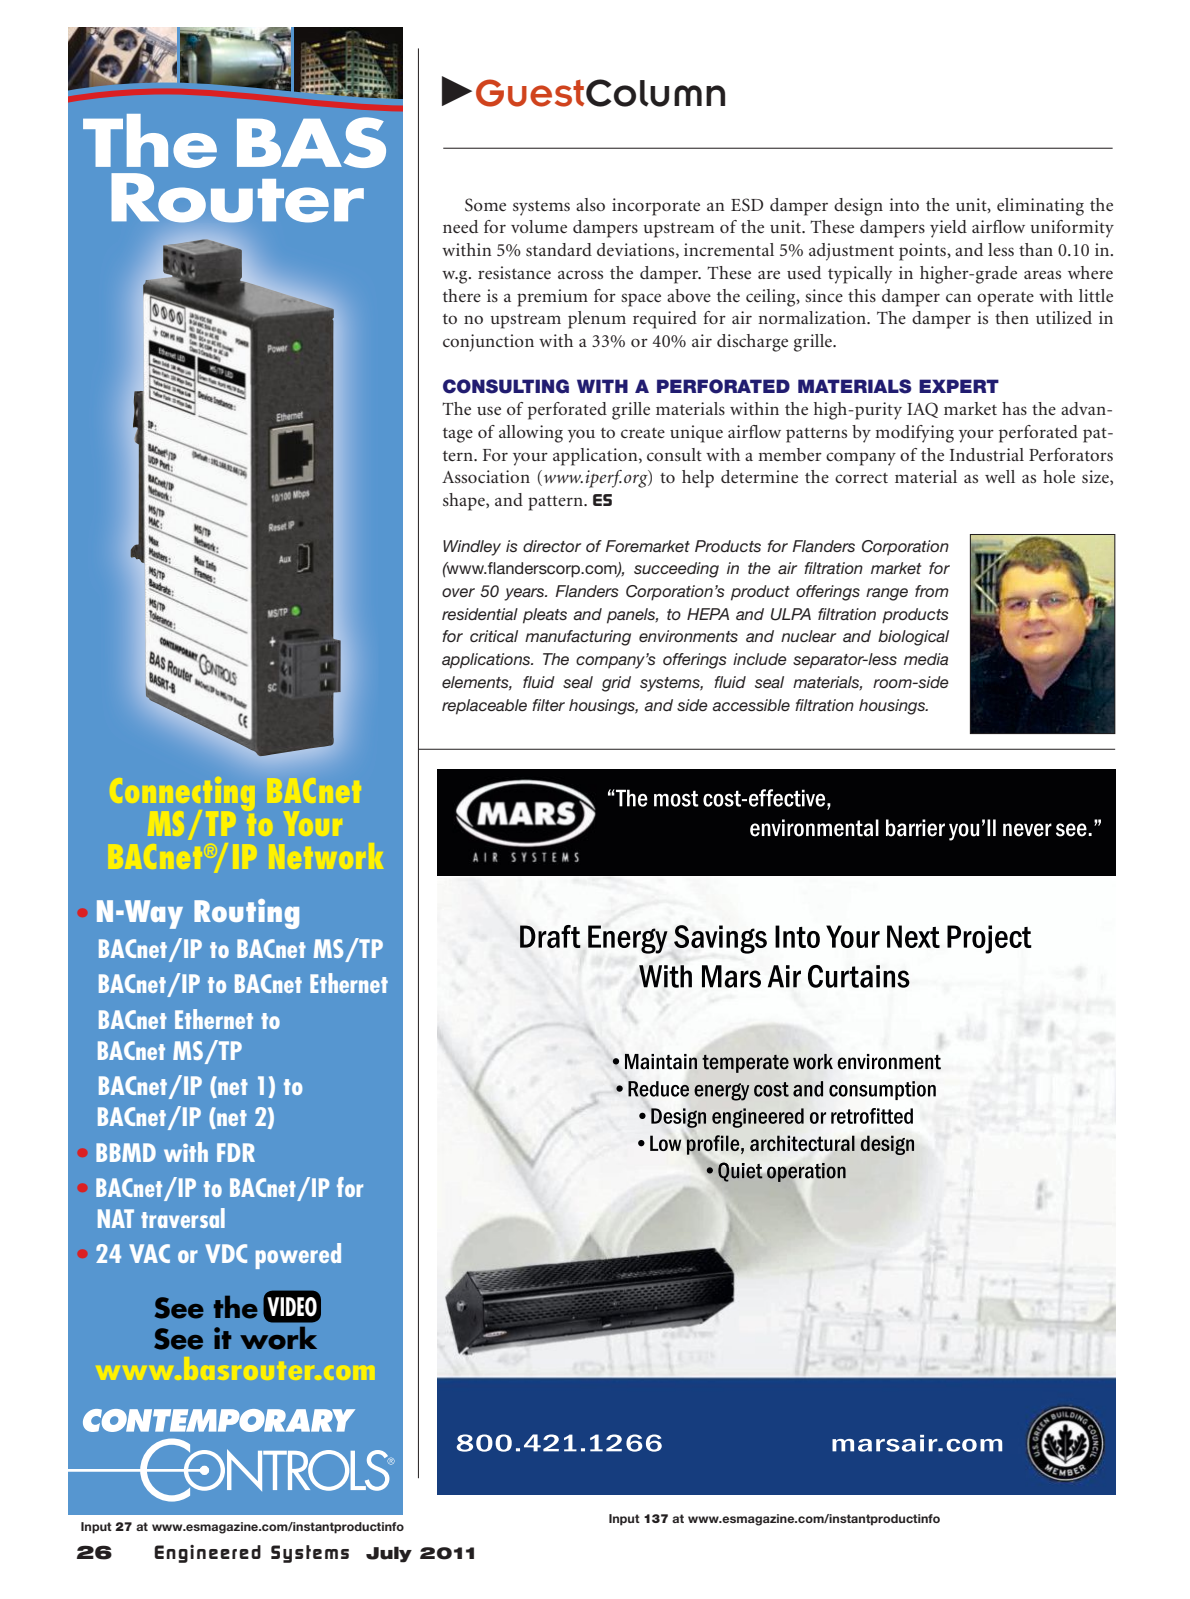 This screenshot has width=1190, height=1599. Describe the element at coordinates (236, 1152) in the screenshot. I see `FDR` at that location.
